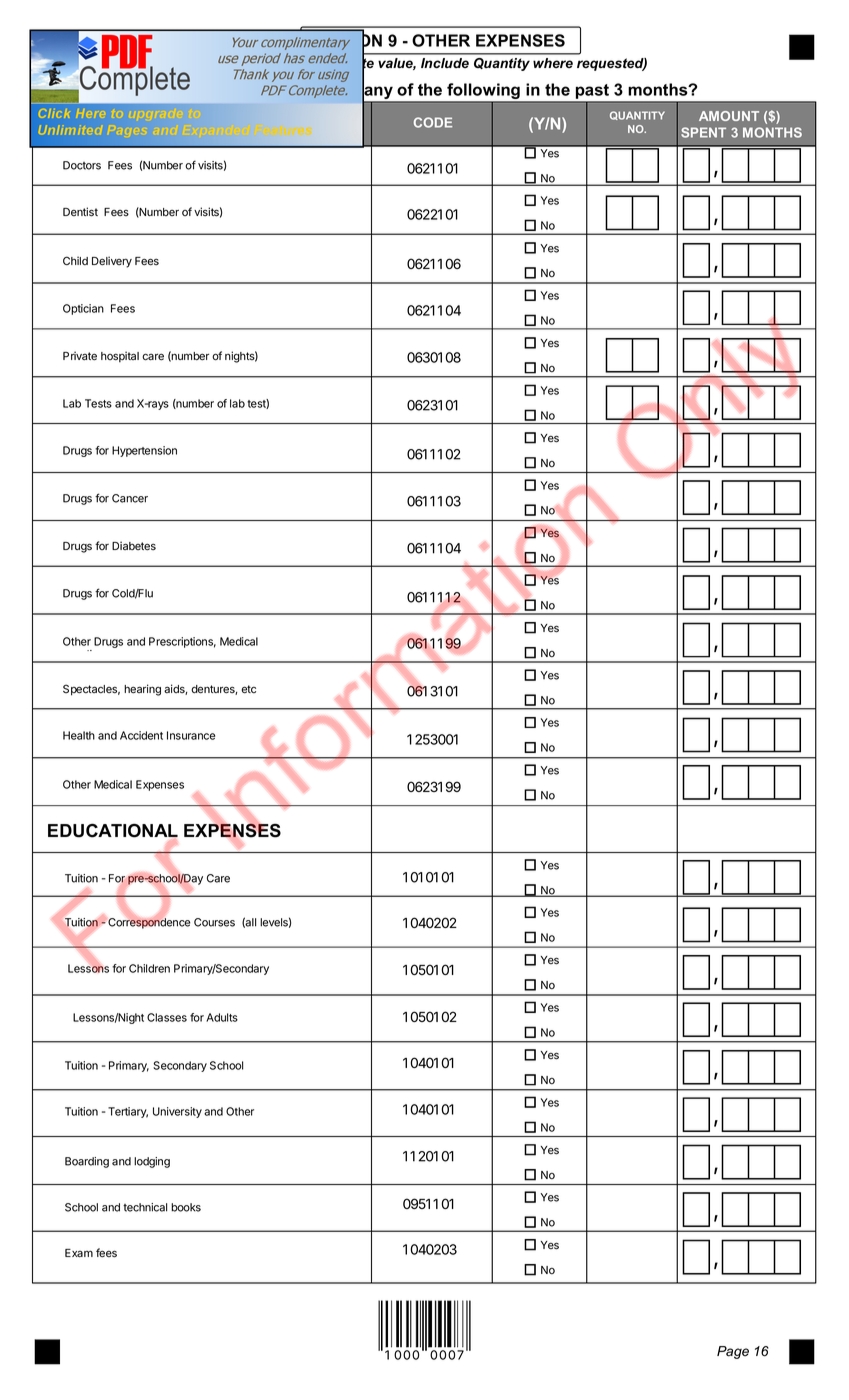 The width and height of the image is (849, 1400). I want to click on SPENT, so click(703, 132).
